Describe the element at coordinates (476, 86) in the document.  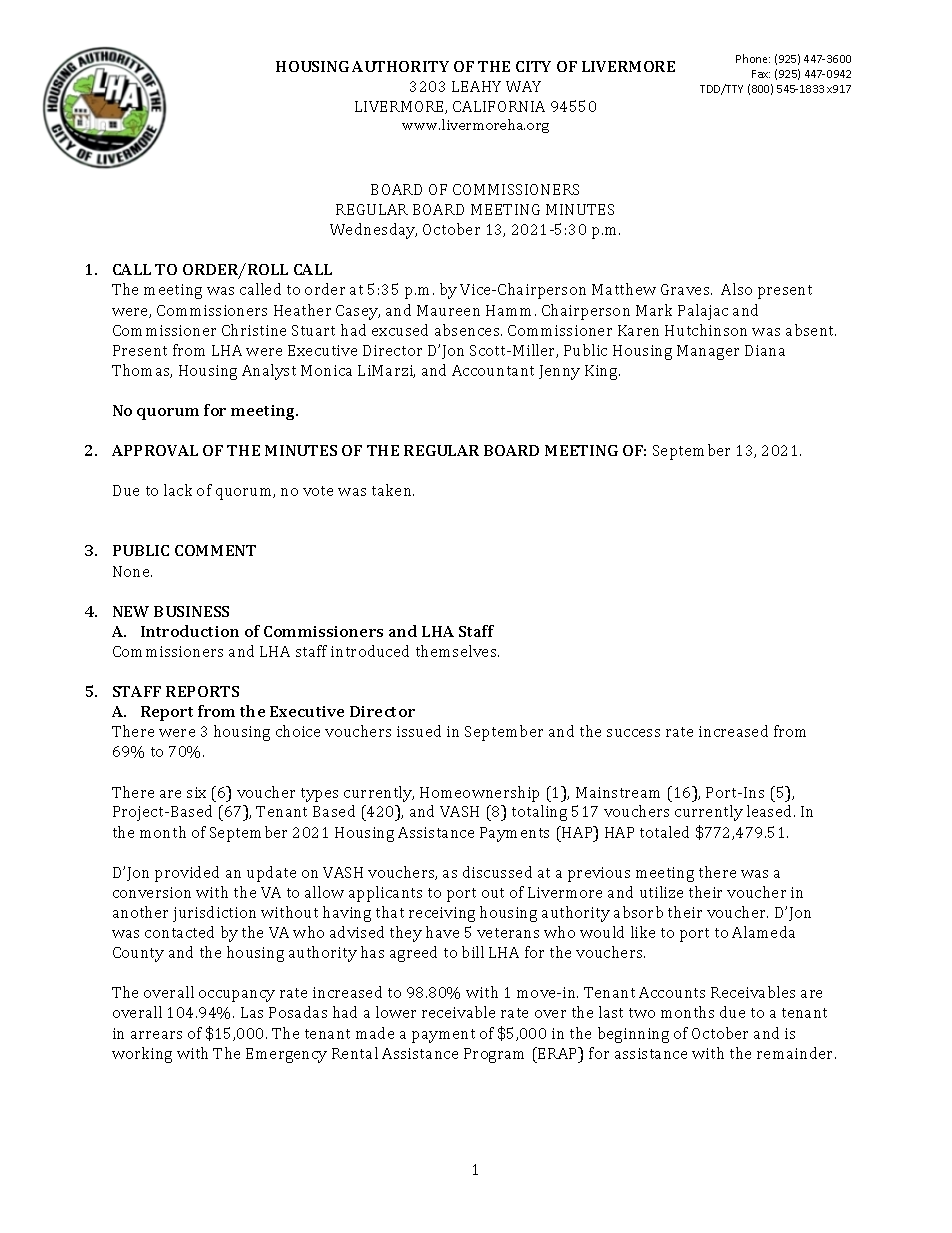
I see `LEAHY` at that location.
